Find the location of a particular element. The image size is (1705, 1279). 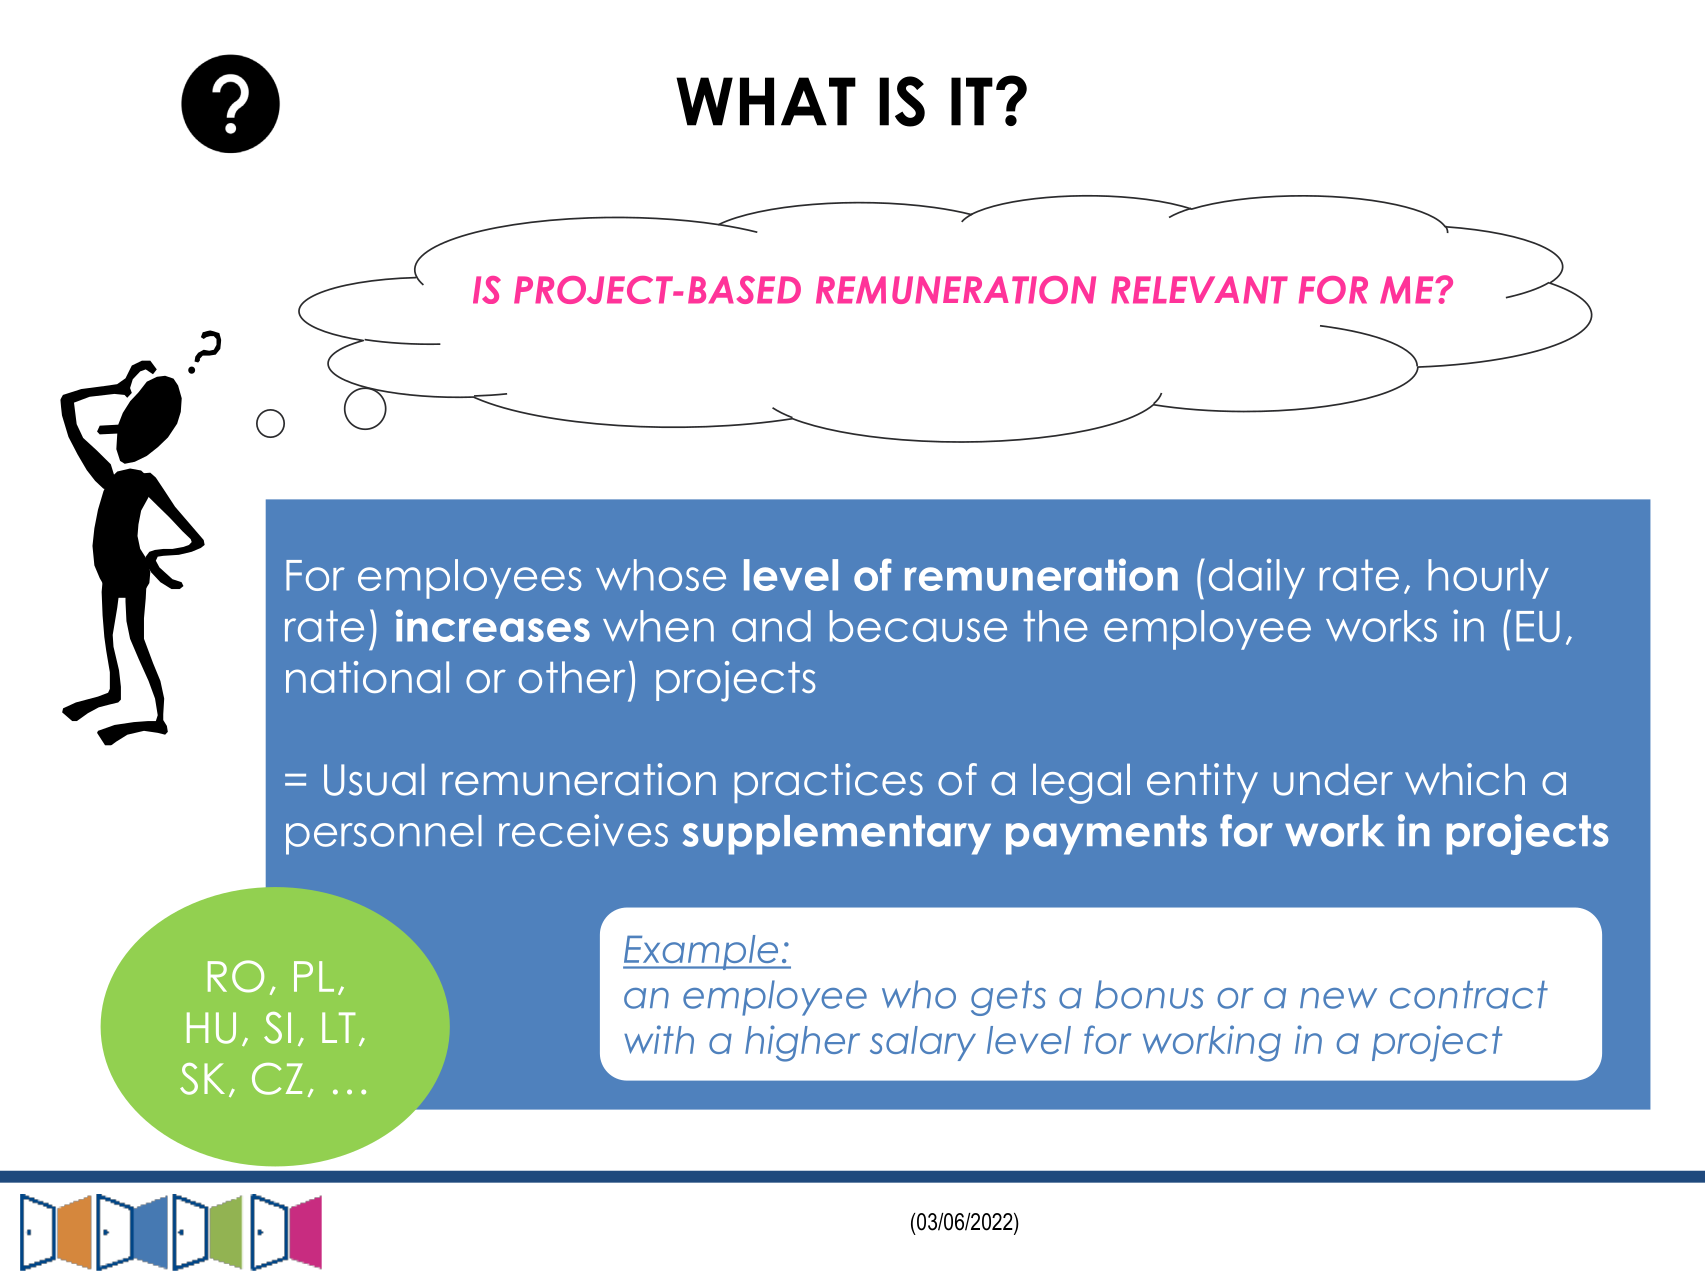

practices is located at coordinates (828, 783).
